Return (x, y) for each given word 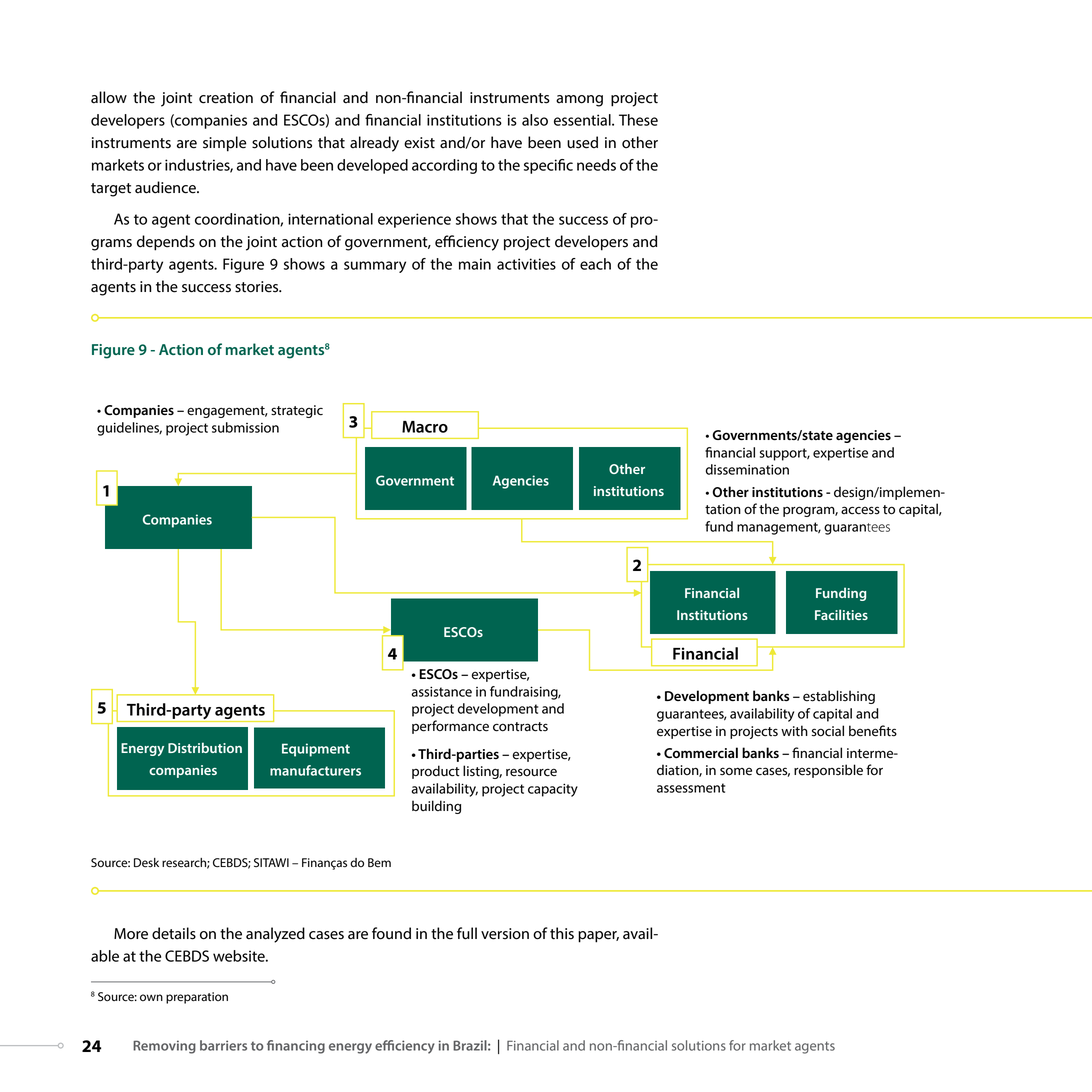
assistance (441, 691)
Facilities (841, 614)
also (535, 120)
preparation (197, 998)
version (505, 934)
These (638, 120)
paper (598, 937)
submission (245, 427)
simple (225, 144)
